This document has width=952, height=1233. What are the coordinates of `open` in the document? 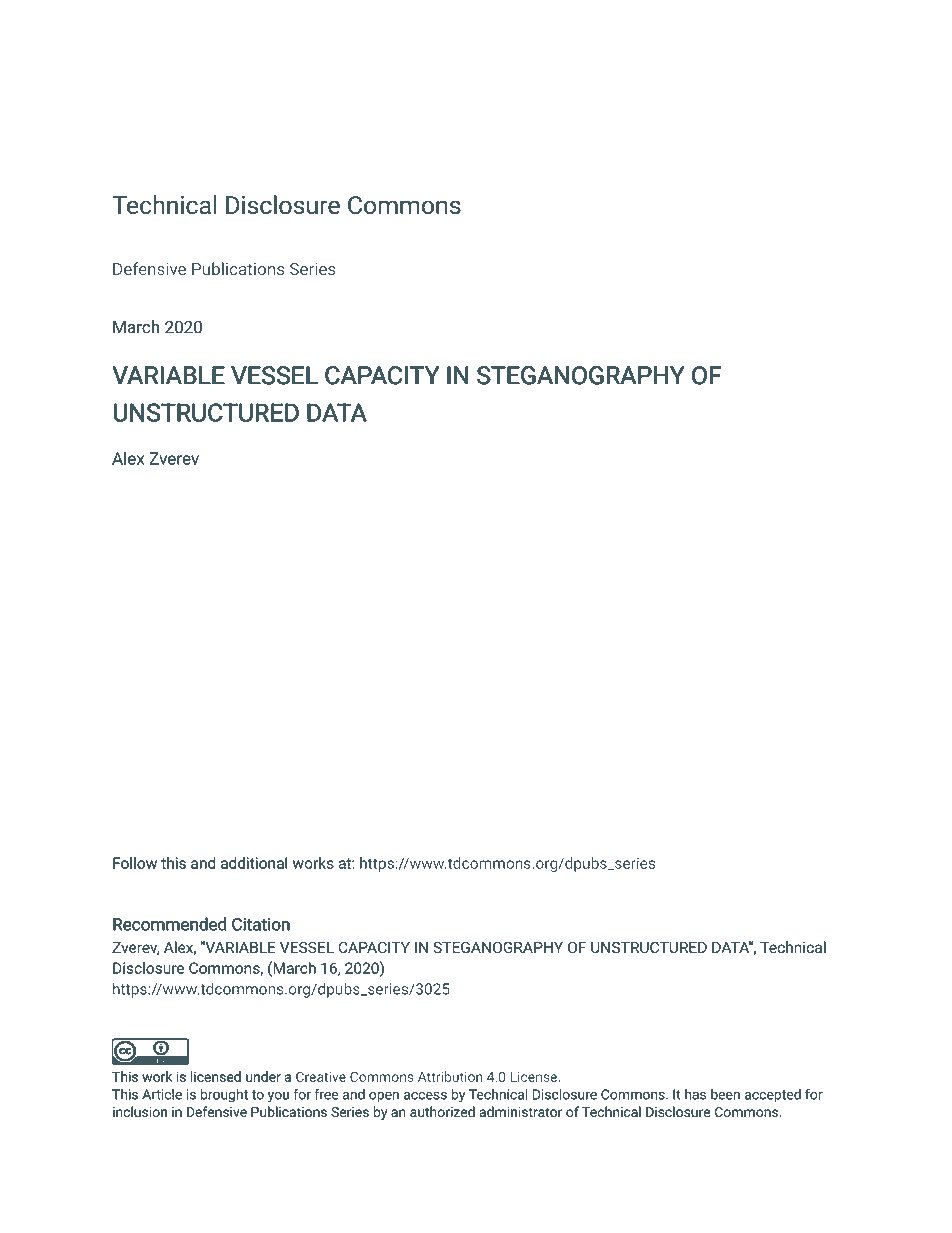 It's located at (384, 1097).
